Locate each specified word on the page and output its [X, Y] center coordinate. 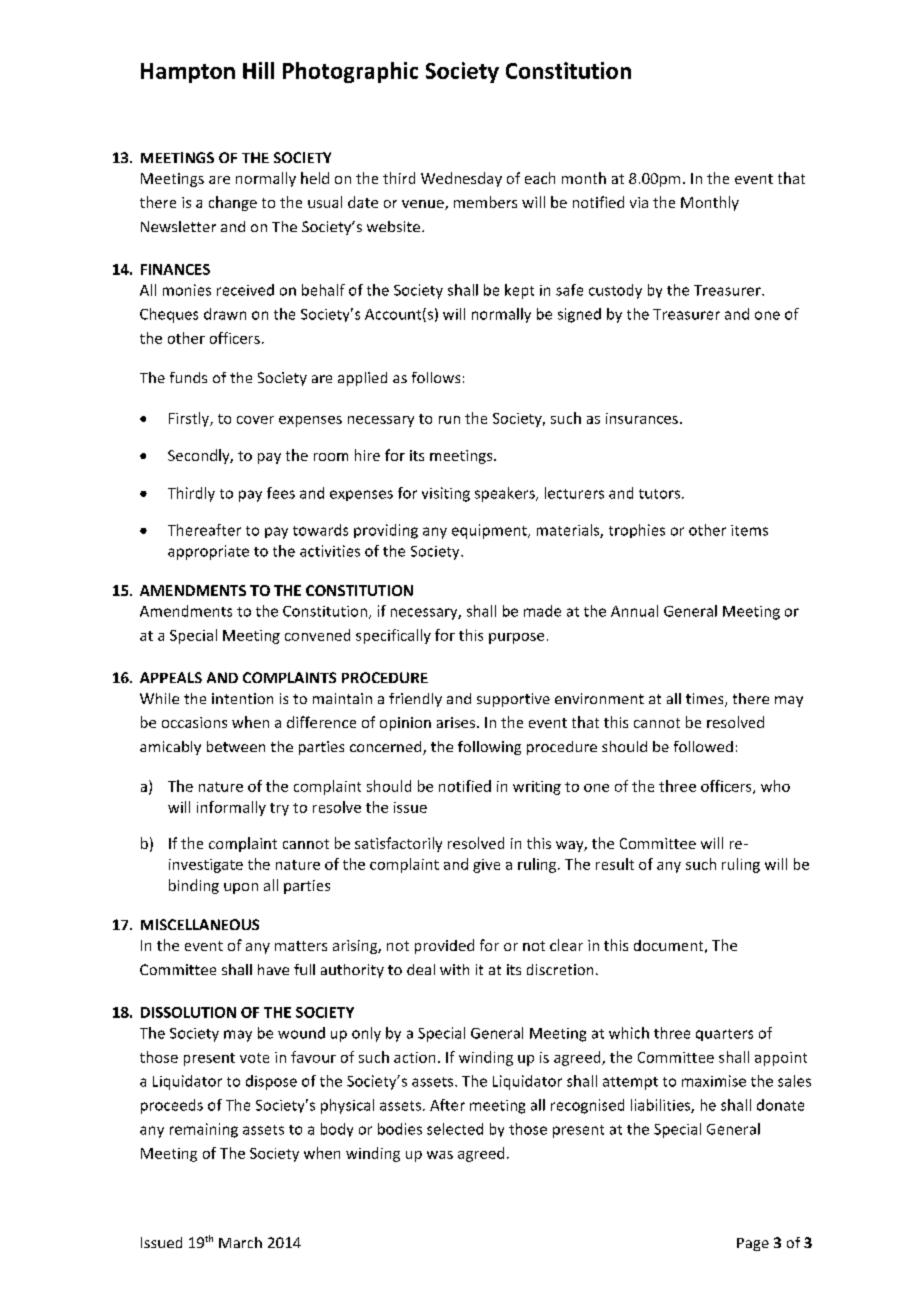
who [775, 786]
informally [231, 808]
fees [281, 493]
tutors [659, 494]
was [440, 1155]
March [240, 1242]
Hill [258, 70]
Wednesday [461, 179]
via [639, 202]
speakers [506, 494]
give [486, 866]
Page [753, 1244]
